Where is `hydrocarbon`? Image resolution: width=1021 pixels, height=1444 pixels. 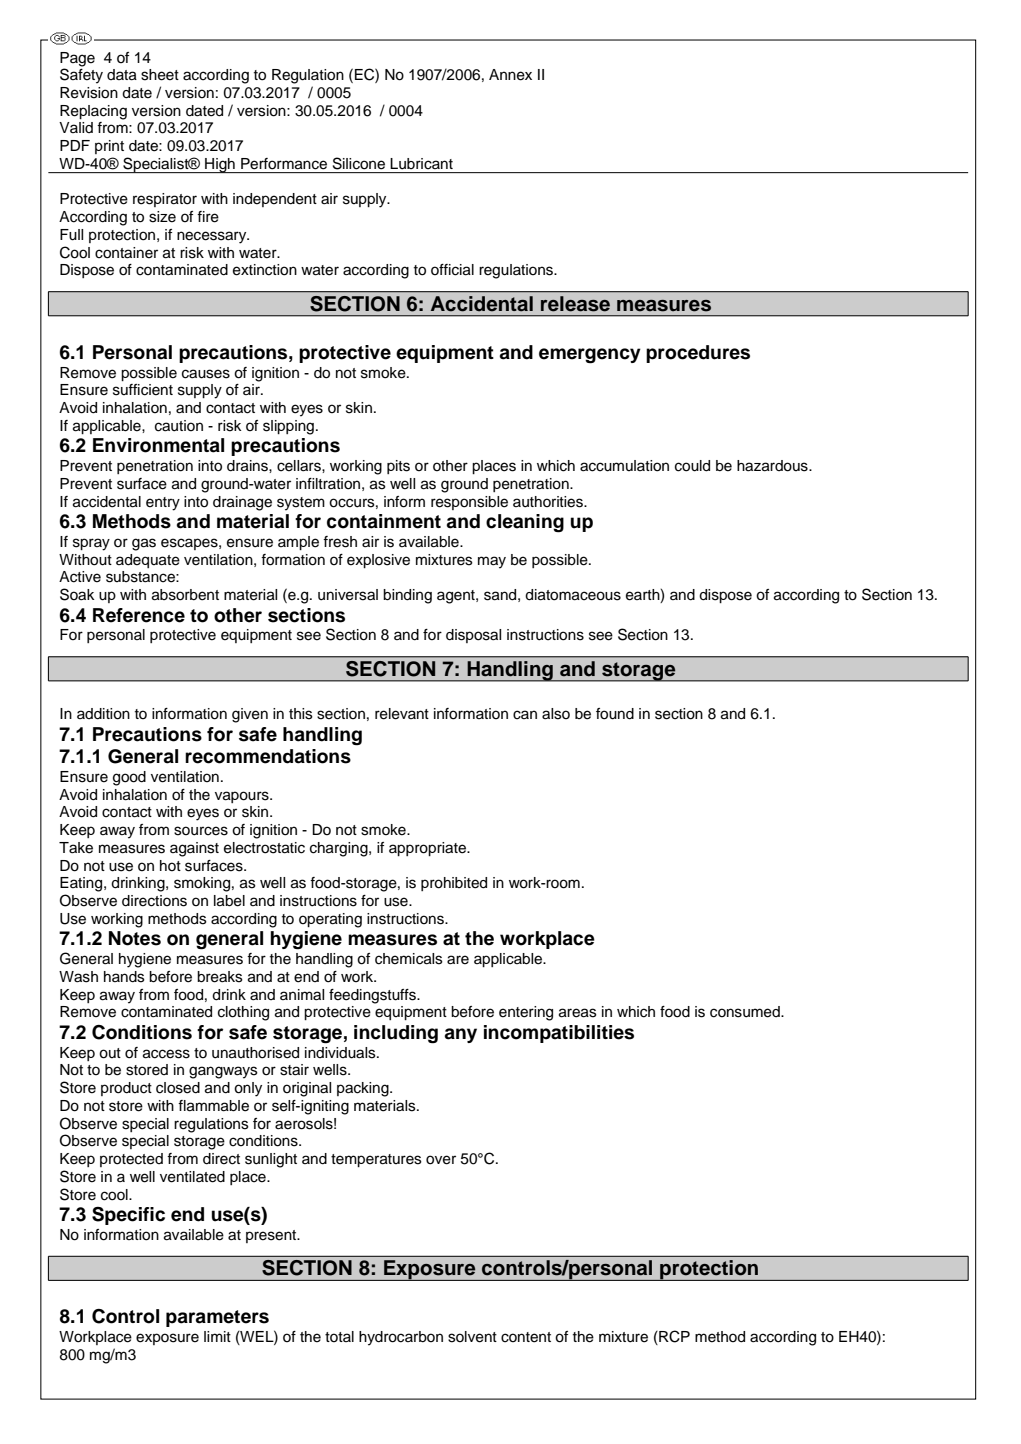 hydrocarbon is located at coordinates (401, 1338).
